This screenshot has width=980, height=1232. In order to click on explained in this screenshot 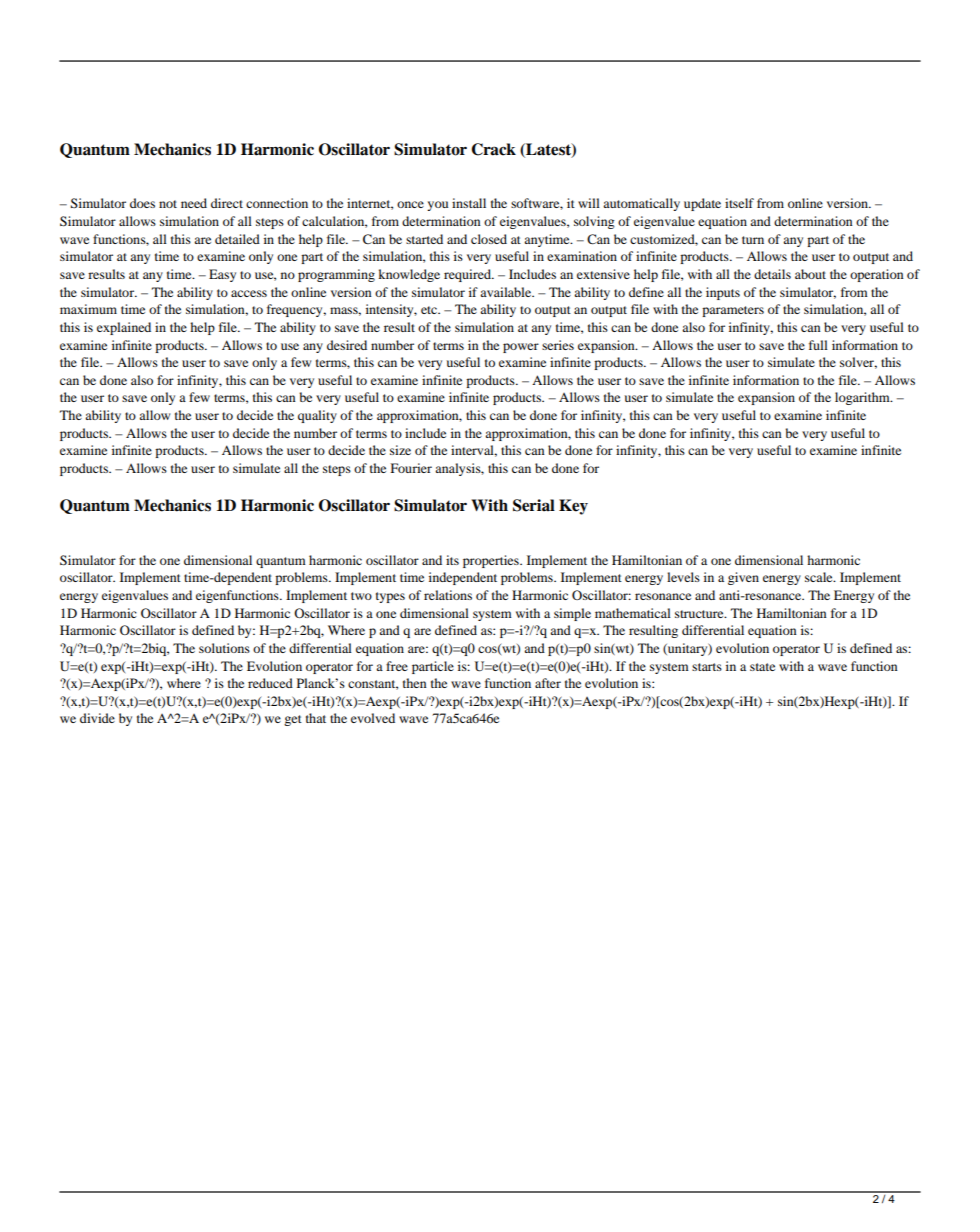, I will do `click(124, 328)`.
